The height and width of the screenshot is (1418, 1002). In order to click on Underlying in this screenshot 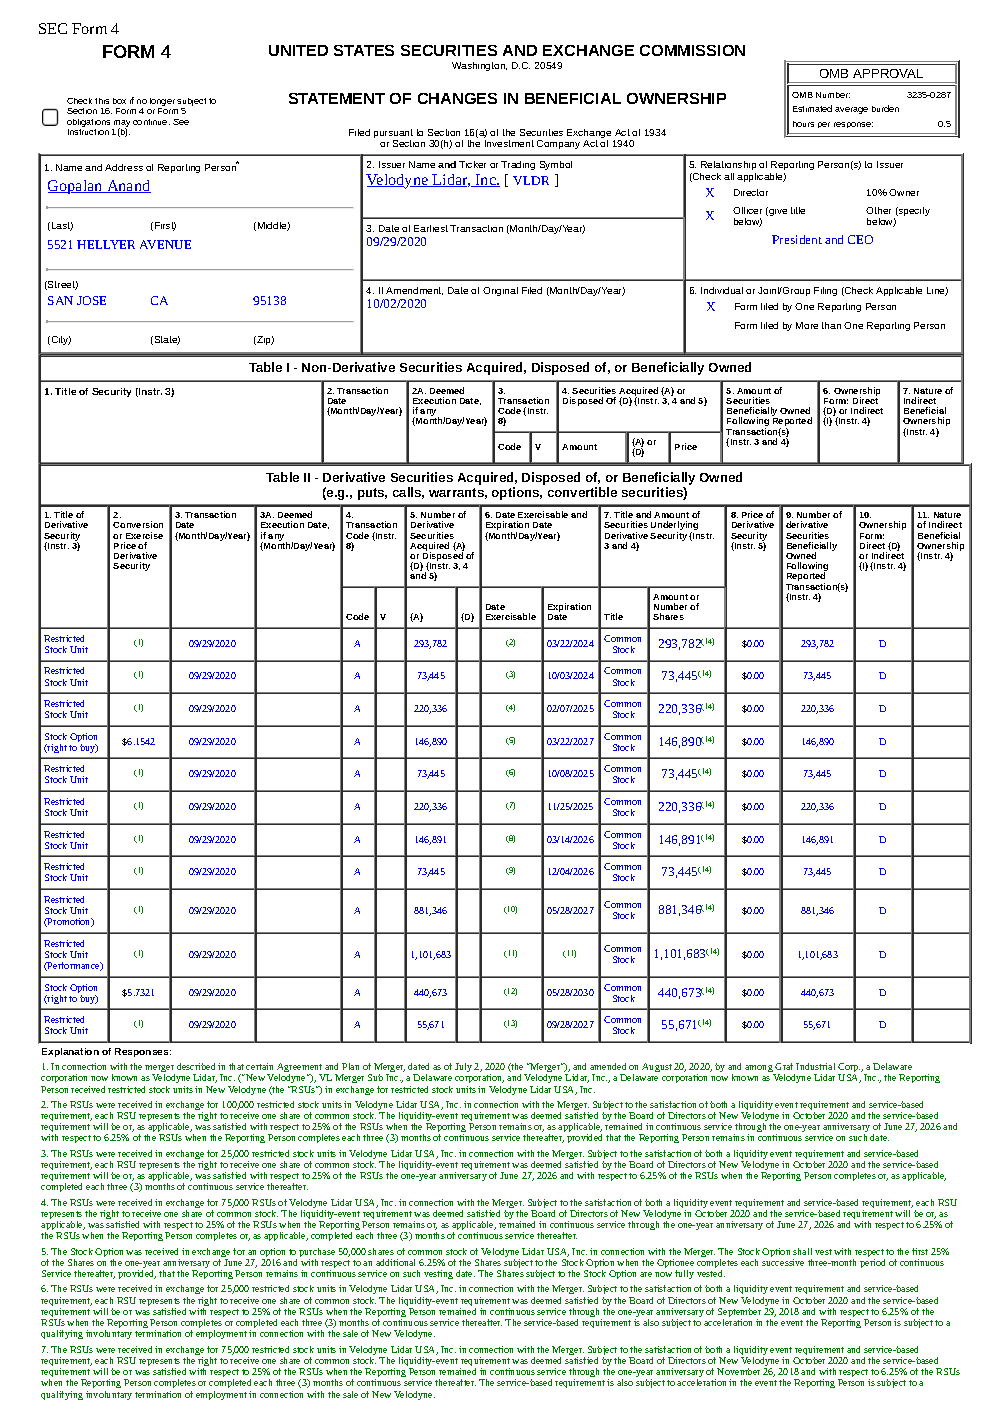, I will do `click(674, 527)`.
